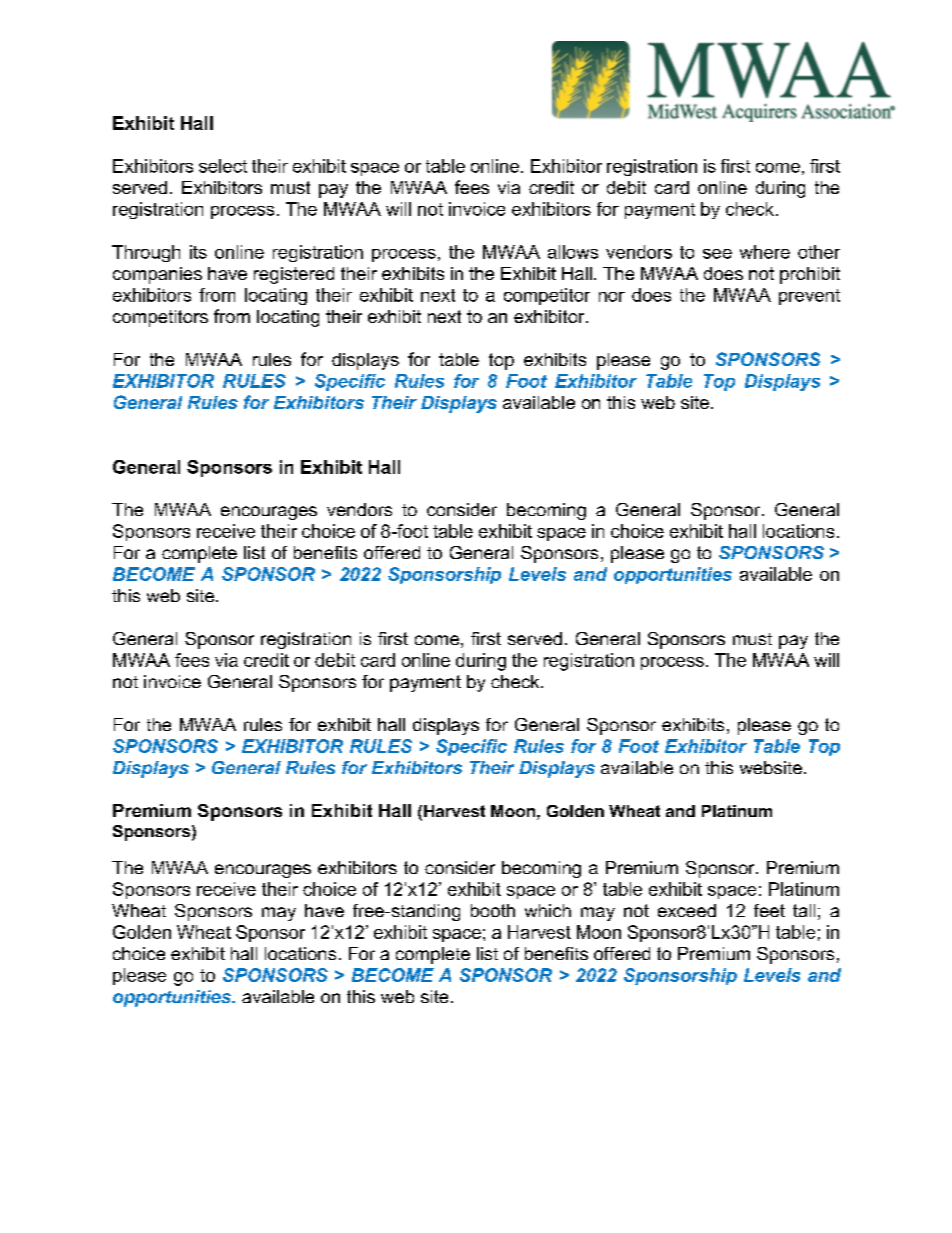 The image size is (952, 1233). What do you see at coordinates (493, 910) in the image?
I see `booth` at bounding box center [493, 910].
